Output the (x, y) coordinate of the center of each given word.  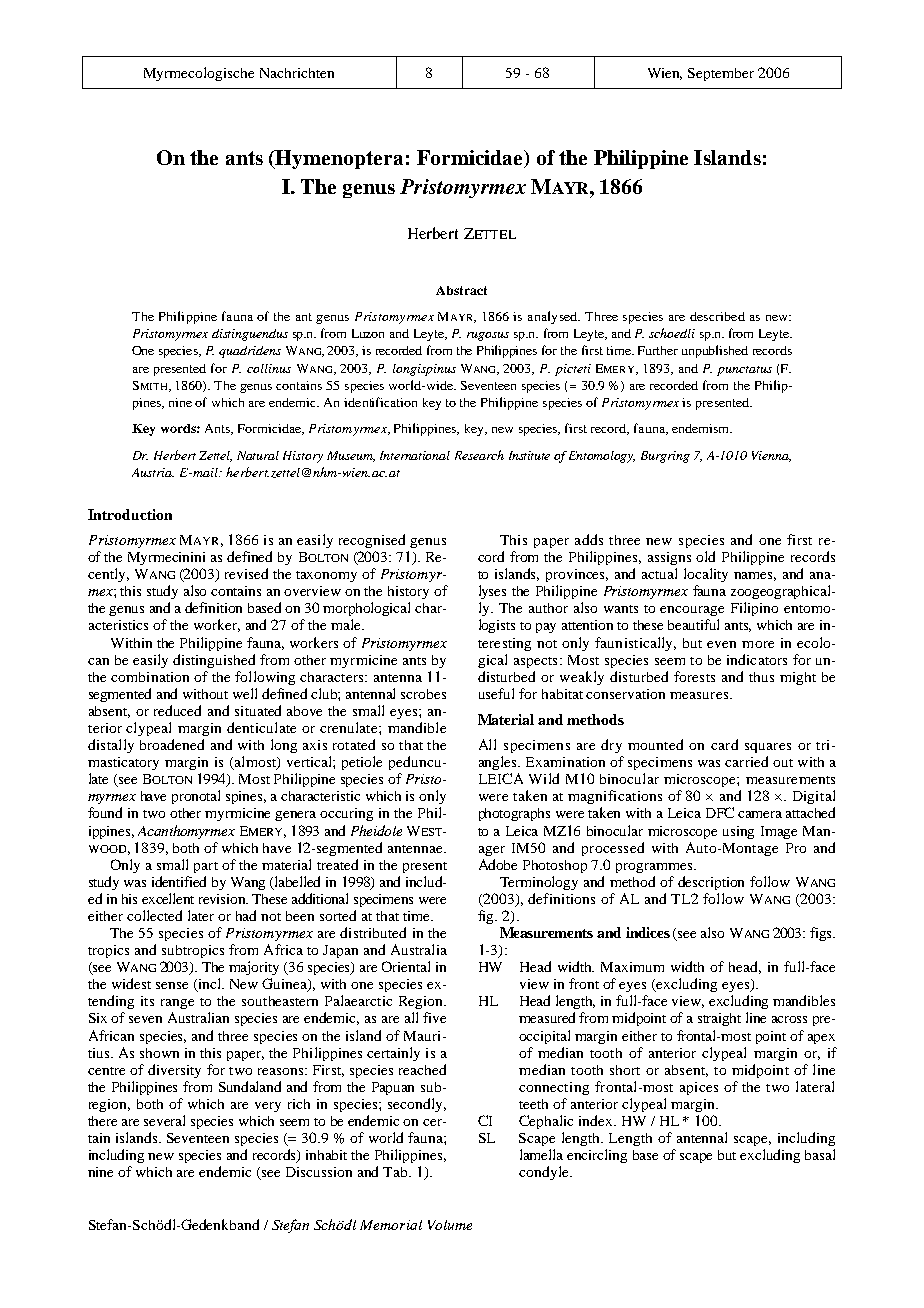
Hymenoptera (338, 159)
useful (496, 693)
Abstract (461, 290)
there (102, 1121)
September (721, 74)
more (758, 644)
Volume (450, 1225)
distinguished (214, 661)
